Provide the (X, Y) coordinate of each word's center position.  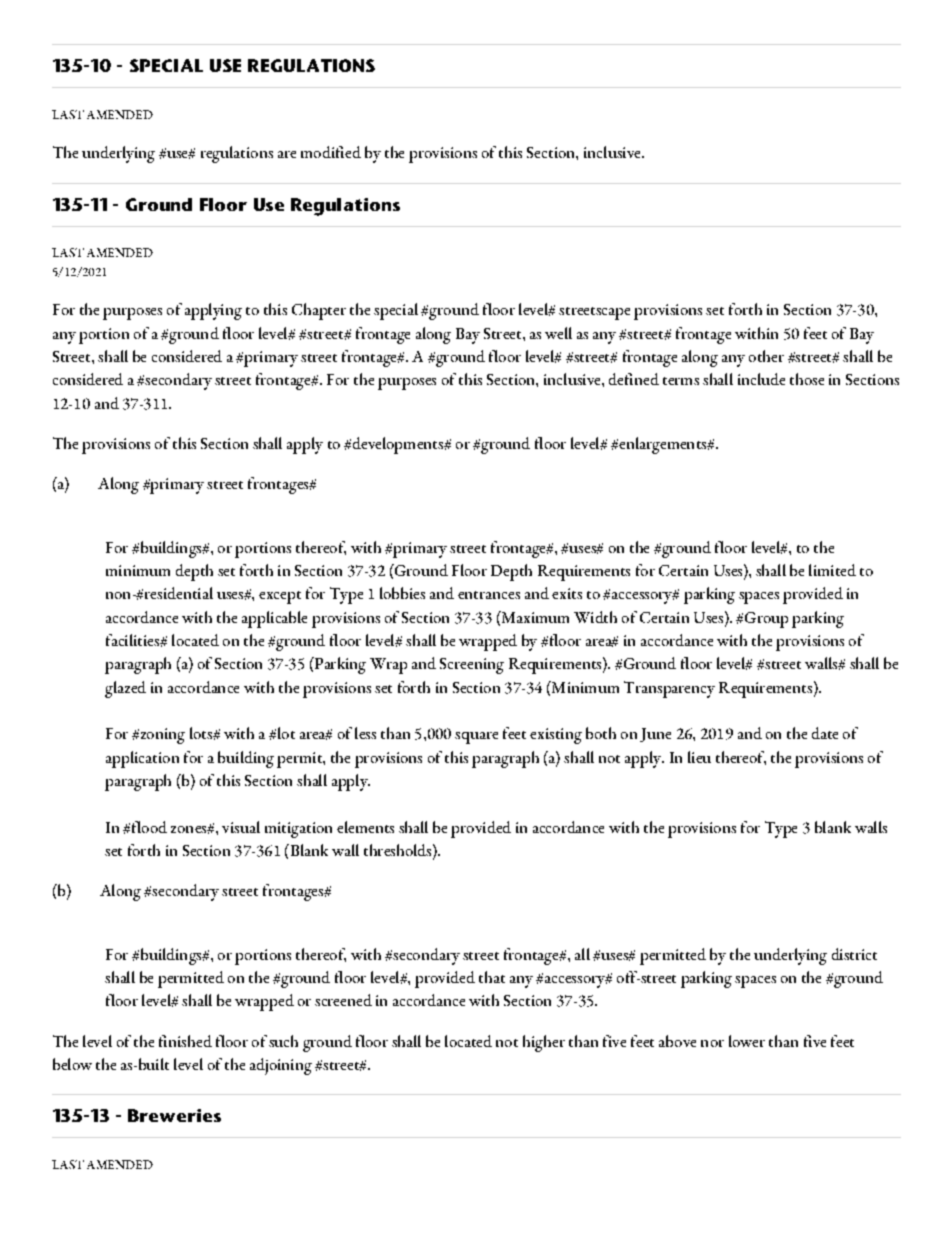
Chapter (319, 311)
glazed (125, 689)
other (766, 356)
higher (544, 1043)
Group (766, 620)
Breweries (174, 1115)
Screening (472, 666)
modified (331, 152)
